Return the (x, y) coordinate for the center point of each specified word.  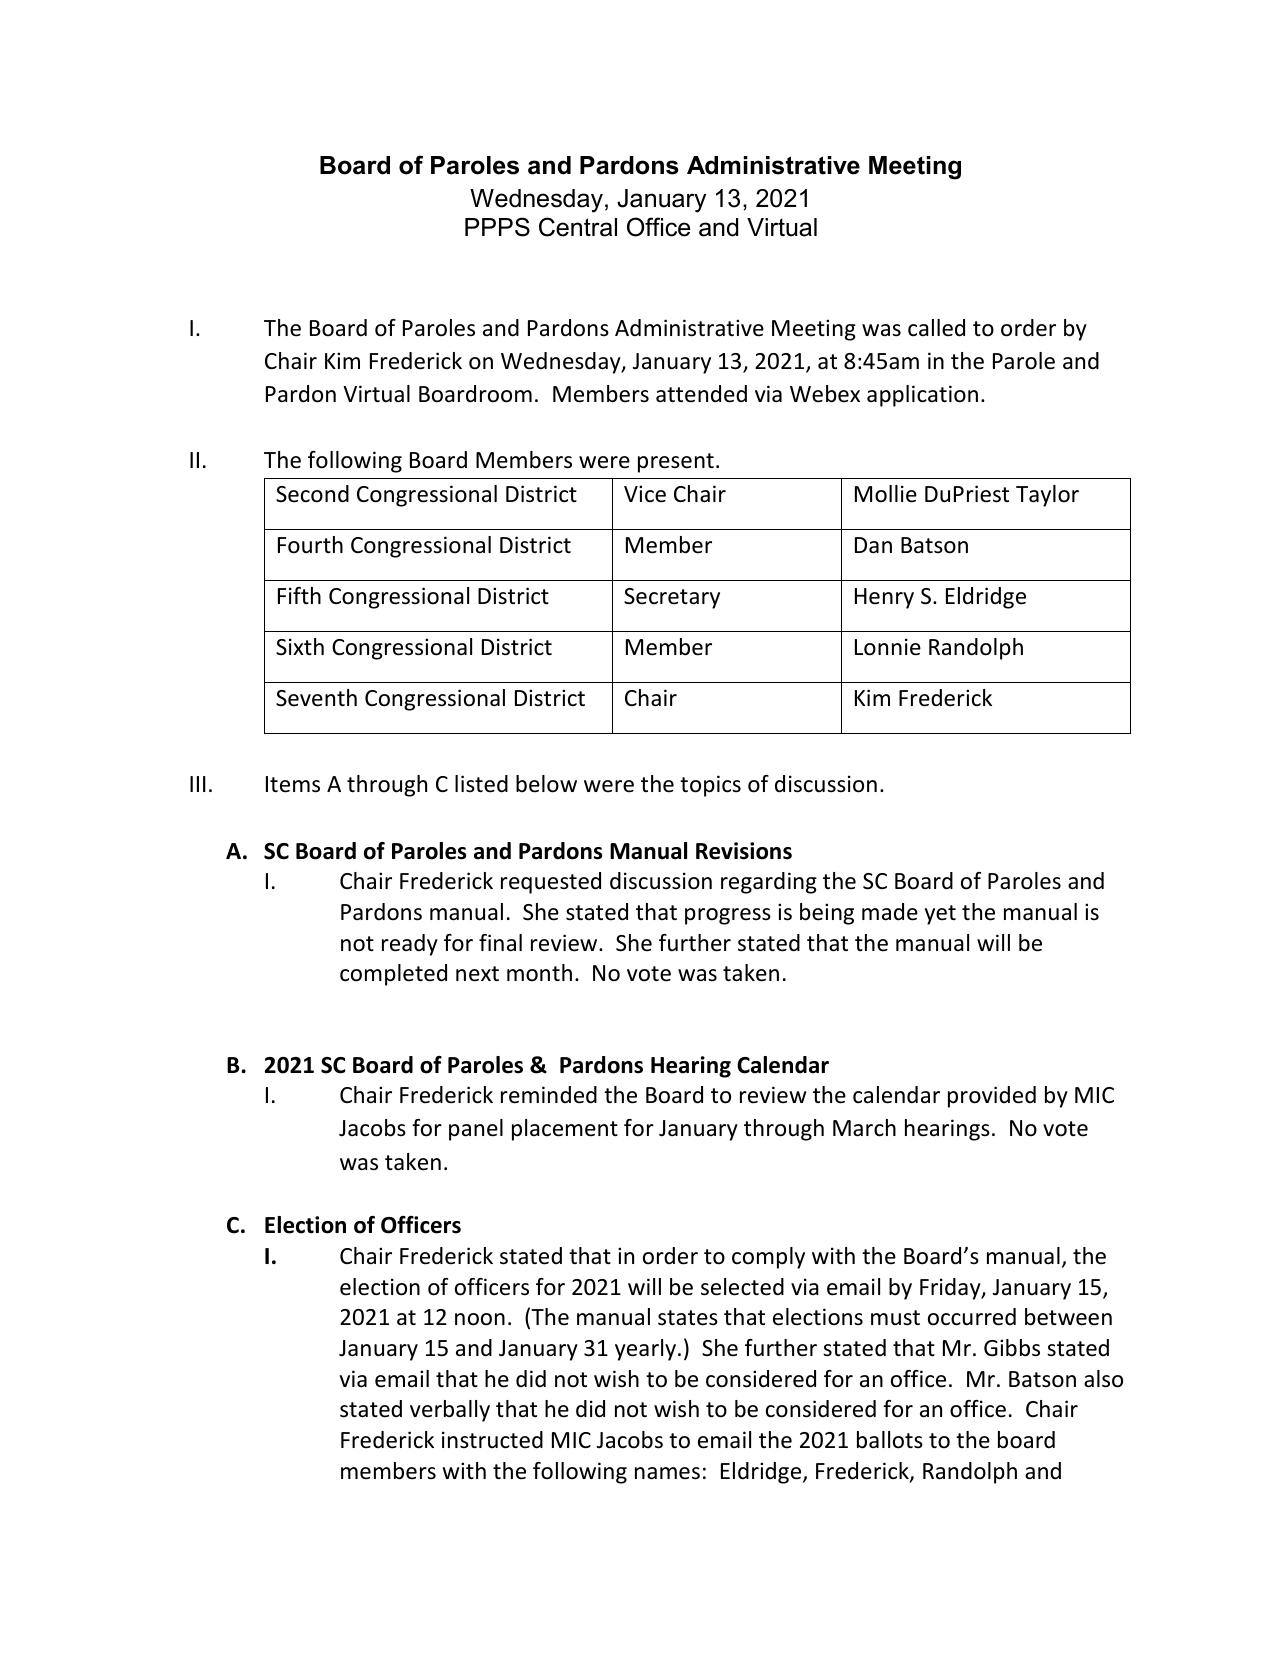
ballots (890, 1440)
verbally (450, 1411)
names (667, 1473)
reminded (549, 1095)
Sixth (300, 647)
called (936, 328)
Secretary (672, 598)
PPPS (497, 227)
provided (992, 1097)
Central (578, 227)
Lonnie (888, 647)
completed (393, 975)
